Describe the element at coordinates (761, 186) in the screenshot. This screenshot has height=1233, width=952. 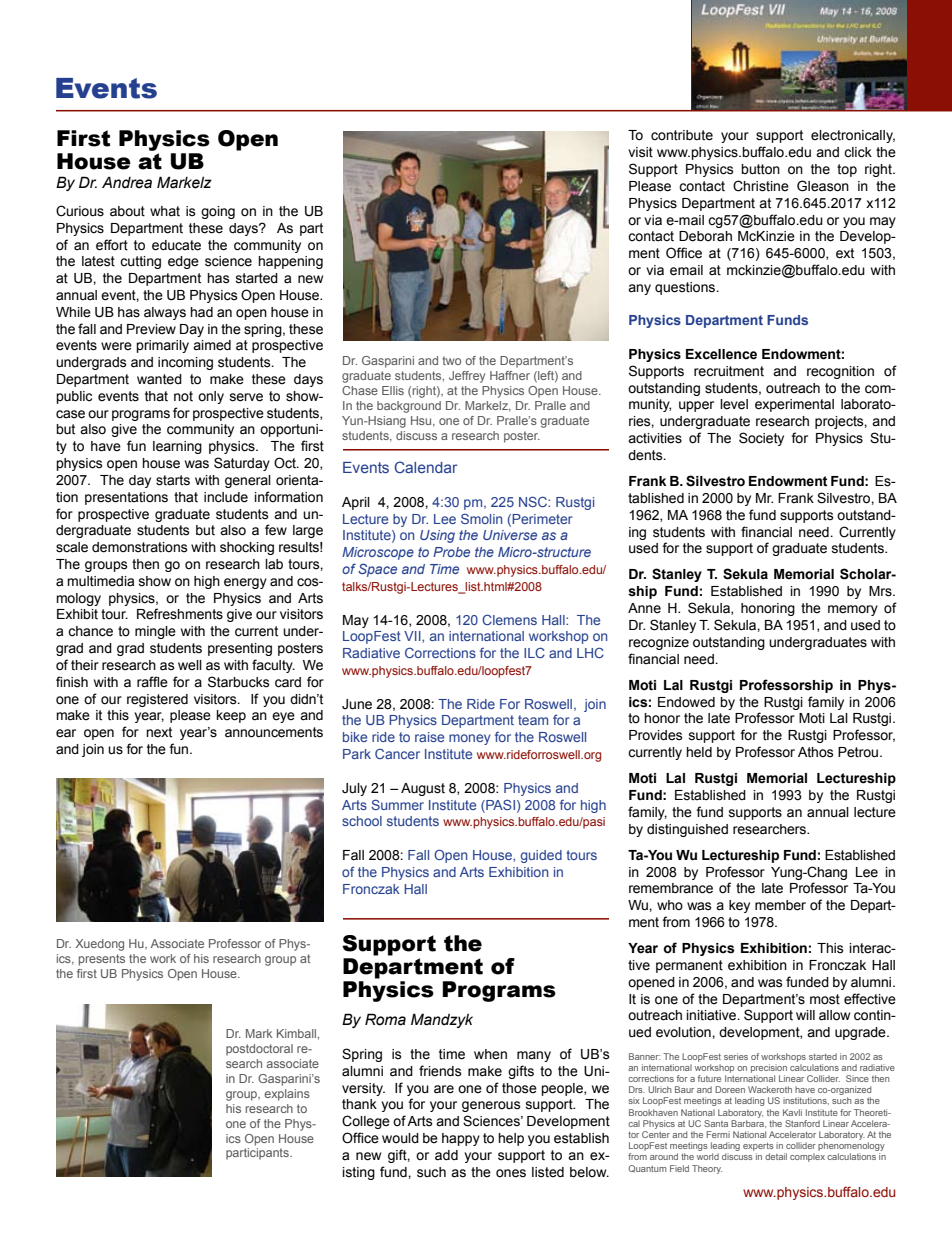
I see `Christine` at that location.
